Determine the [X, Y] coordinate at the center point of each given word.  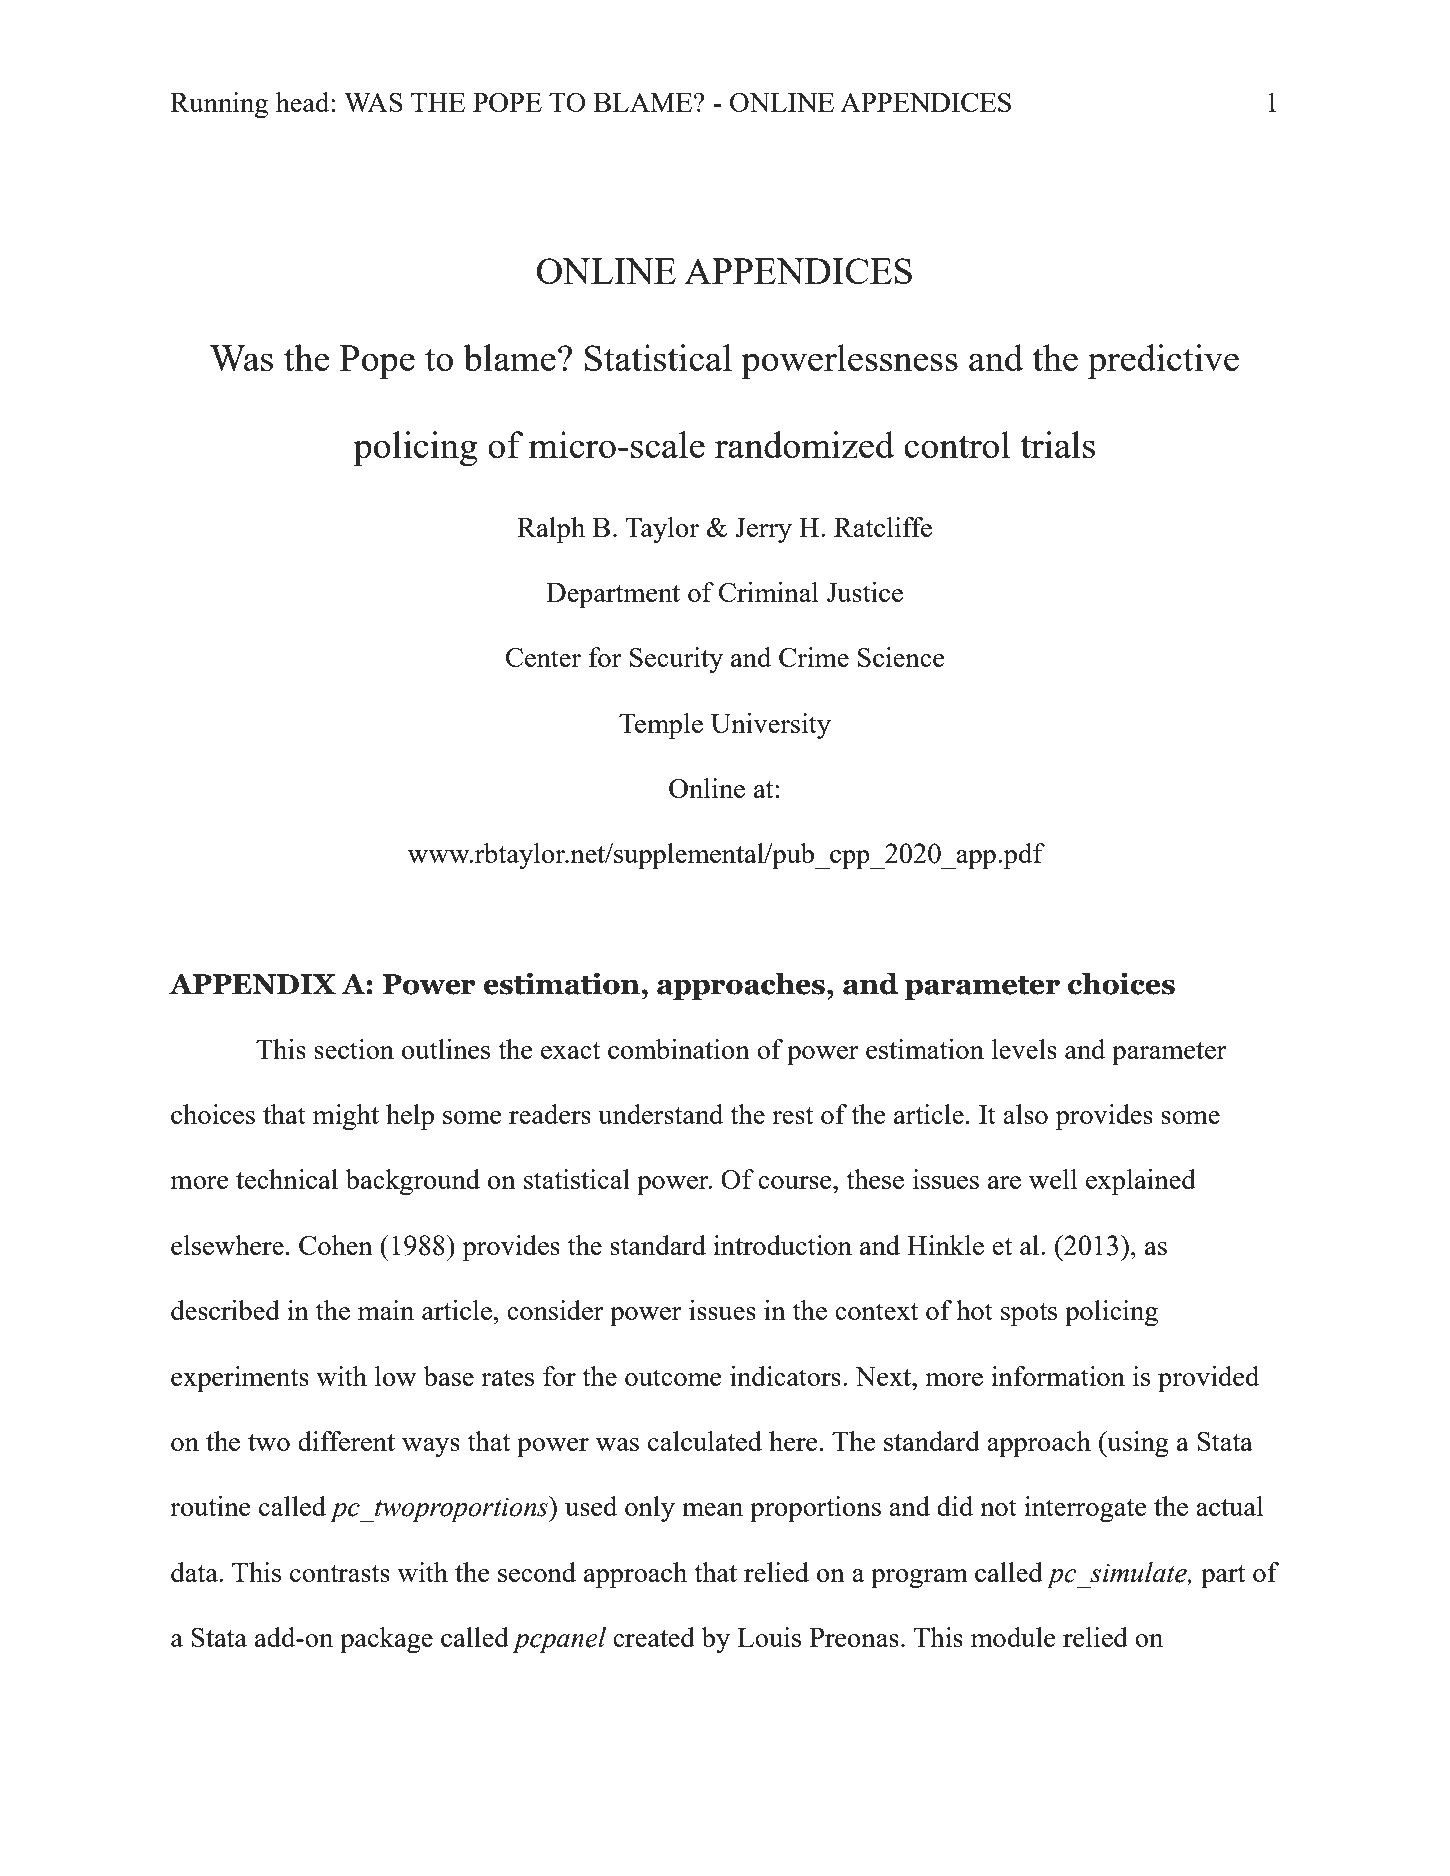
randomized [804, 444]
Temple [661, 726]
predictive [1163, 362]
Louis [769, 1637]
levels [1024, 1049]
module [1013, 1637]
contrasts [340, 1573]
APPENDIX [252, 984]
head [304, 102]
